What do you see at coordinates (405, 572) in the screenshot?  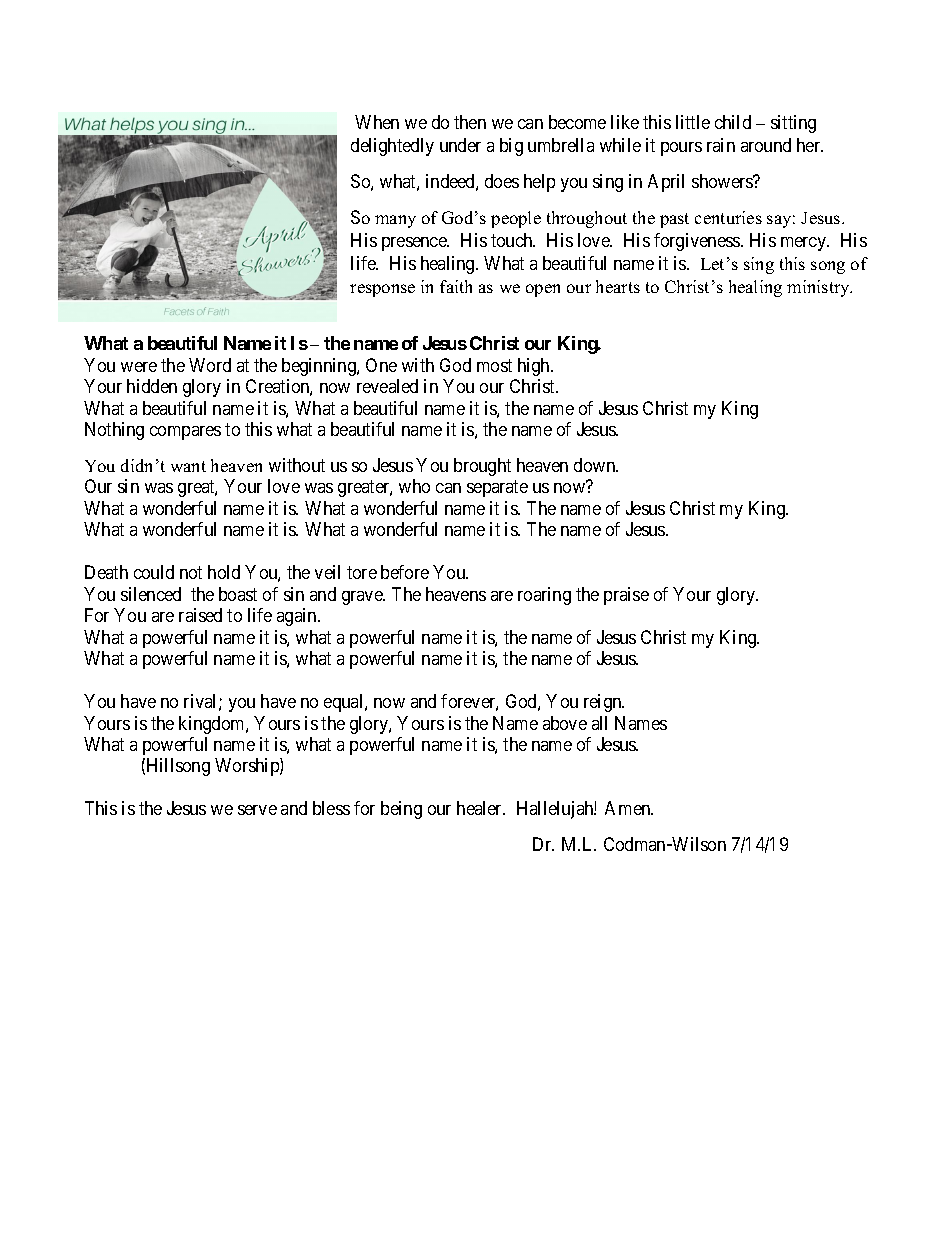 I see `before` at bounding box center [405, 572].
